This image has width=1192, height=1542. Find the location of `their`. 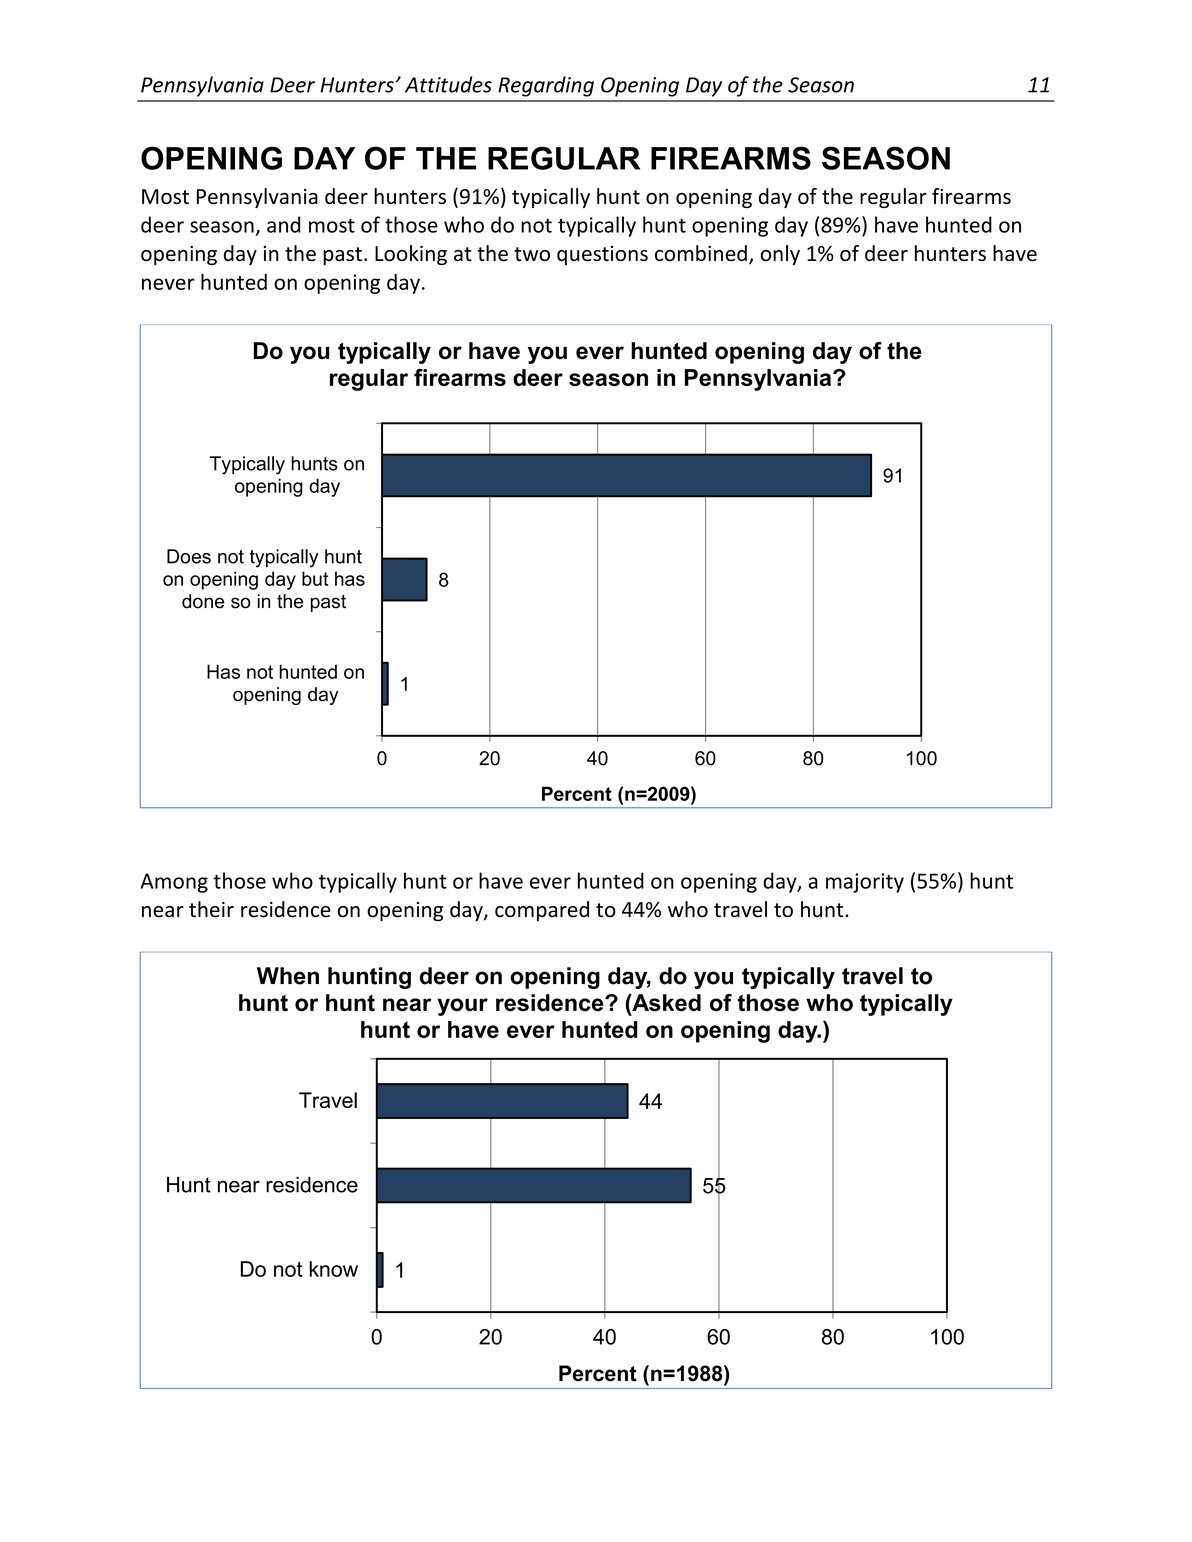

their is located at coordinates (211, 909).
